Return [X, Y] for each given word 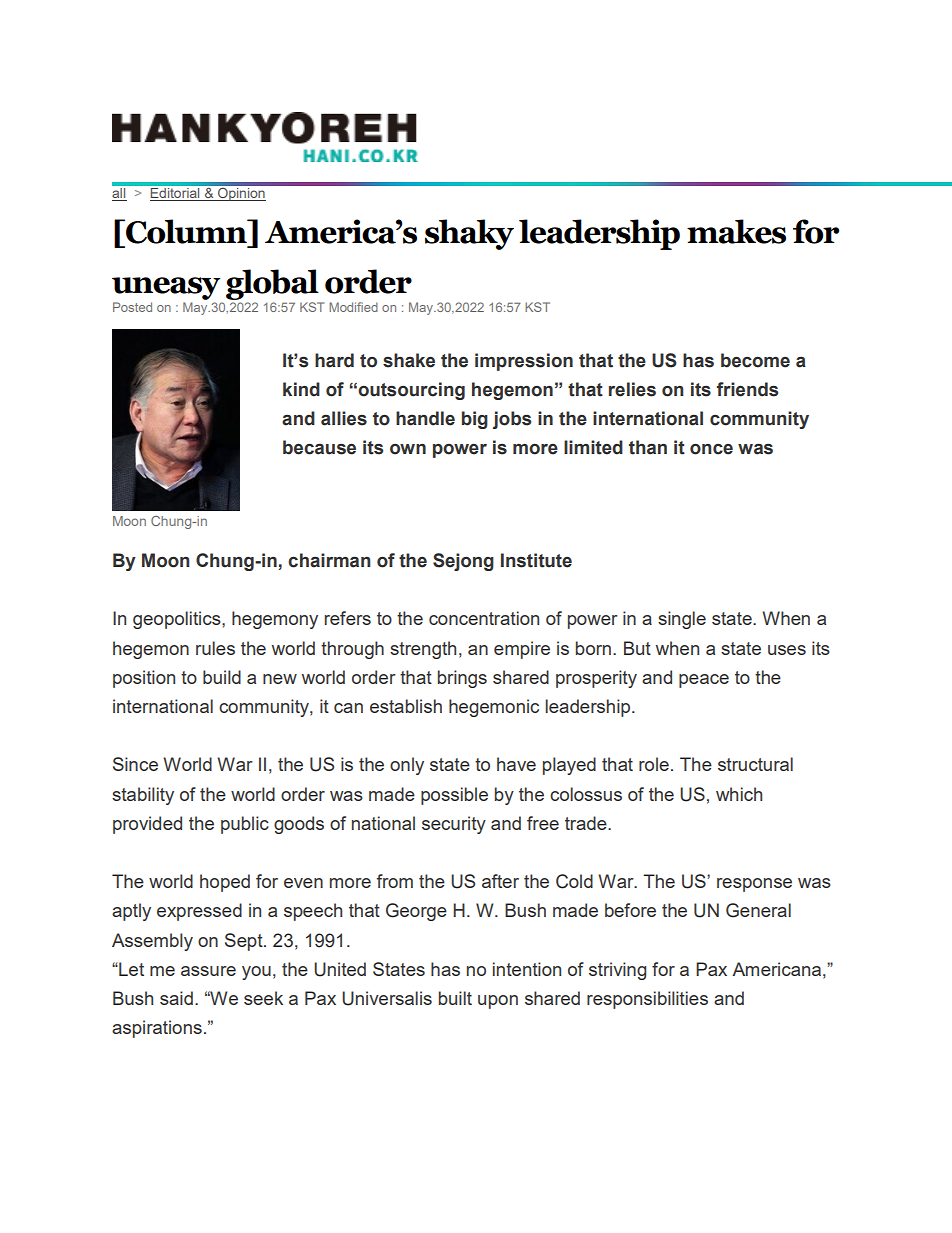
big [475, 420]
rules [215, 648]
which [739, 794]
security [454, 825]
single [682, 620]
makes [736, 231]
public [245, 825]
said [176, 998]
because [319, 447]
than [648, 447]
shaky [469, 234]
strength [423, 650]
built [455, 998]
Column [186, 231]
